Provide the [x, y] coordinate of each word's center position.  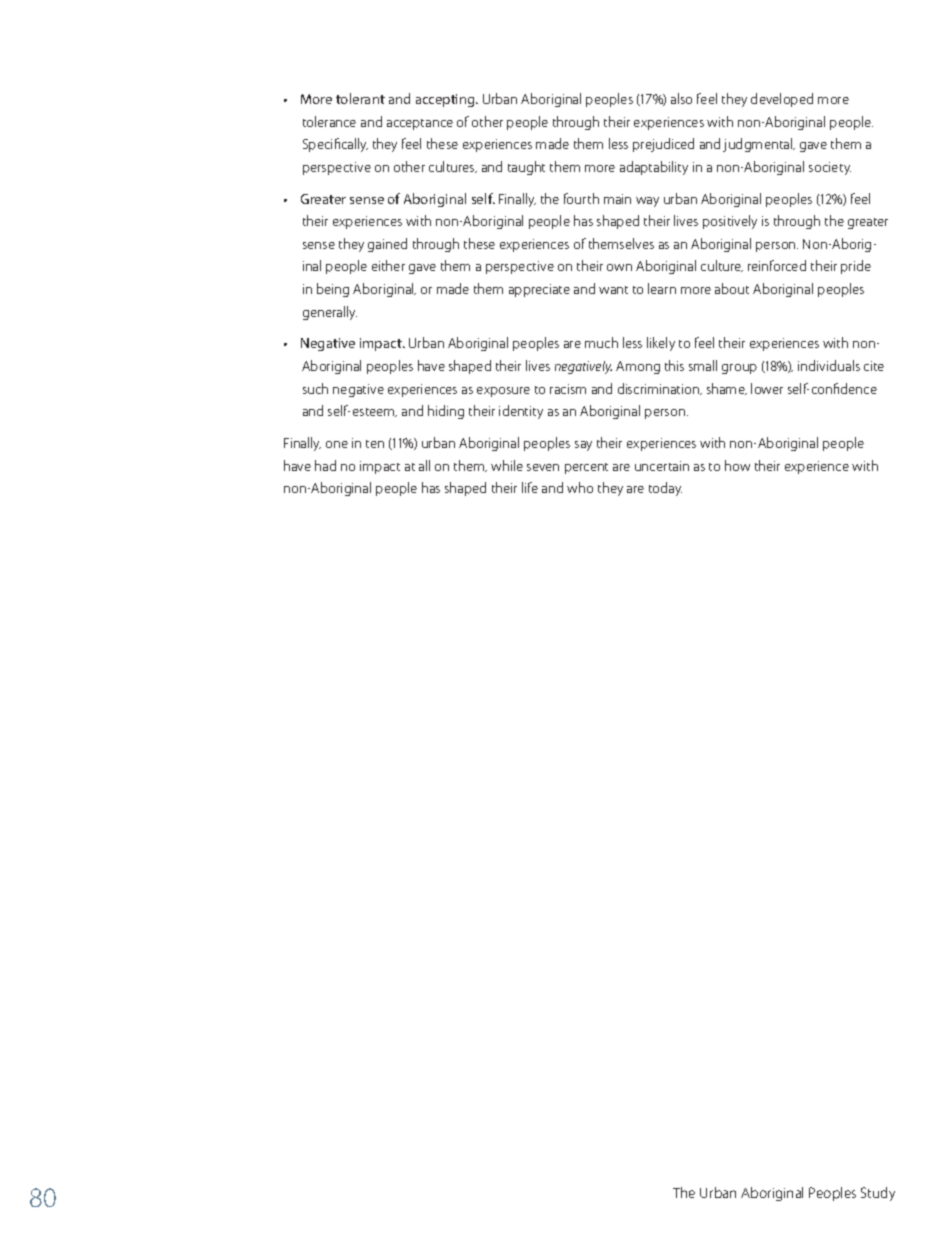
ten [375, 444]
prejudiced [663, 145]
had [325, 465]
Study [878, 1194]
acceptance [420, 124]
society [830, 168]
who [580, 487]
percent [586, 468]
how [737, 465]
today [665, 489]
